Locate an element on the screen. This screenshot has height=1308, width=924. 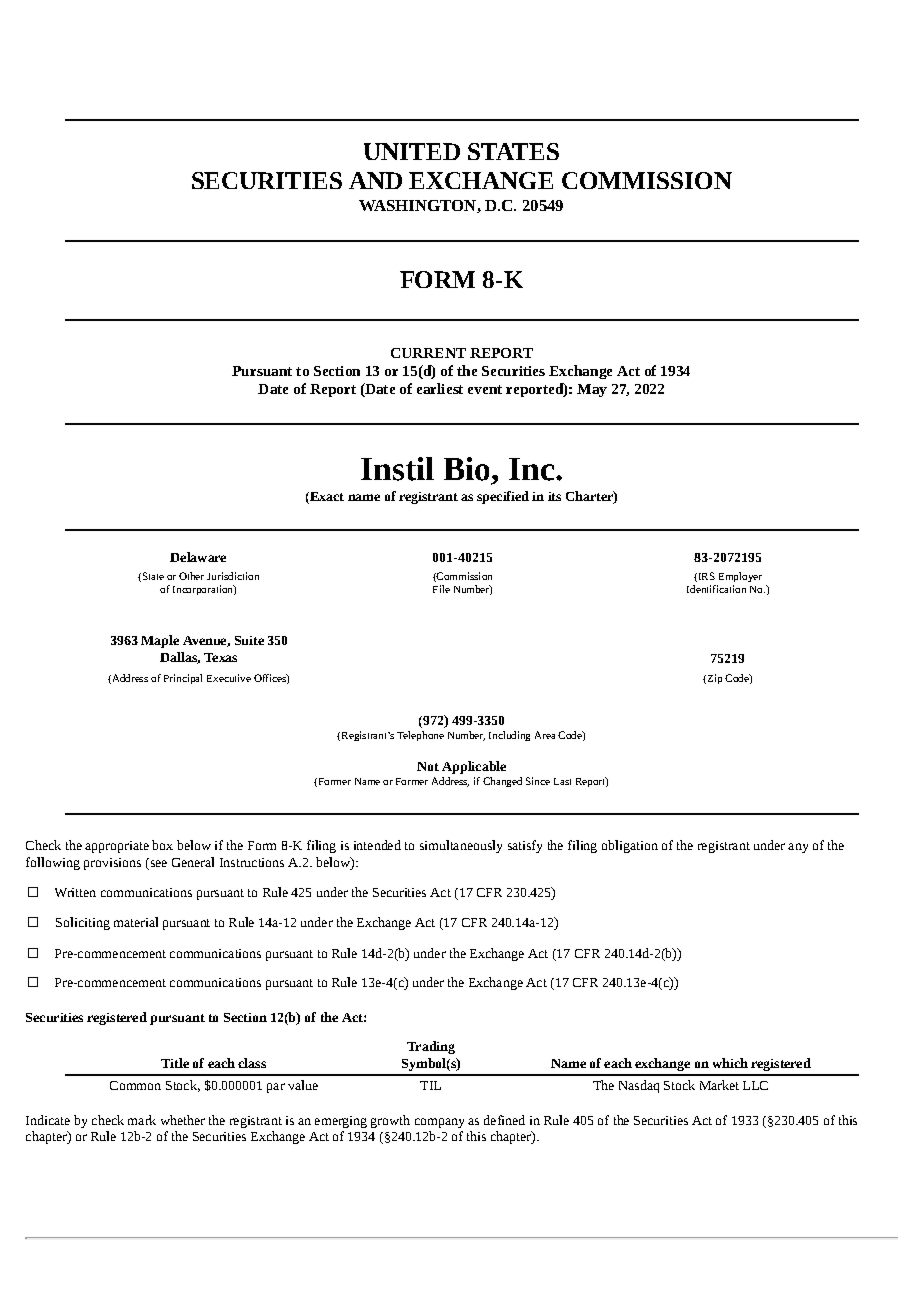
May is located at coordinates (592, 390).
